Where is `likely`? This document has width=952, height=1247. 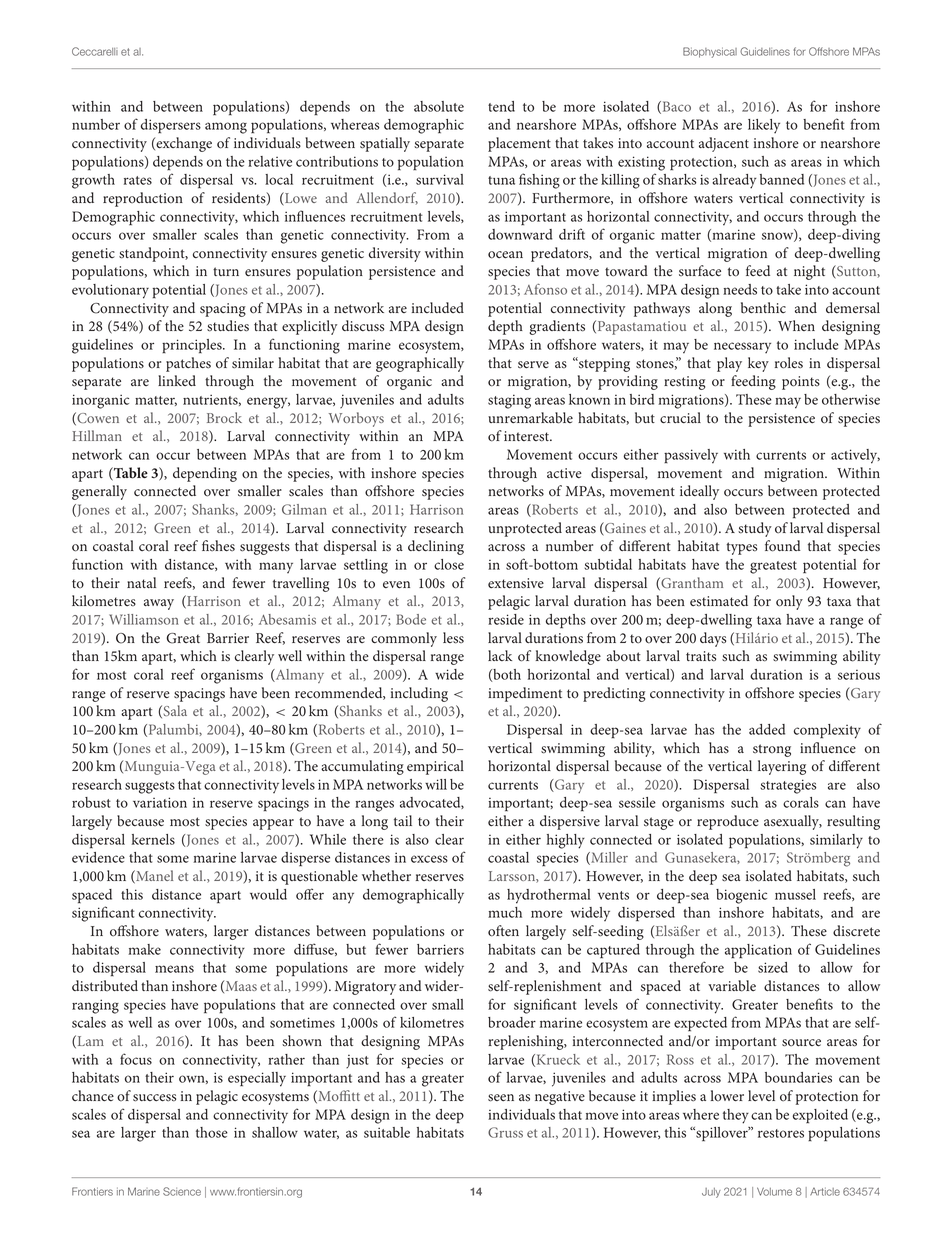 likely is located at coordinates (764, 126).
